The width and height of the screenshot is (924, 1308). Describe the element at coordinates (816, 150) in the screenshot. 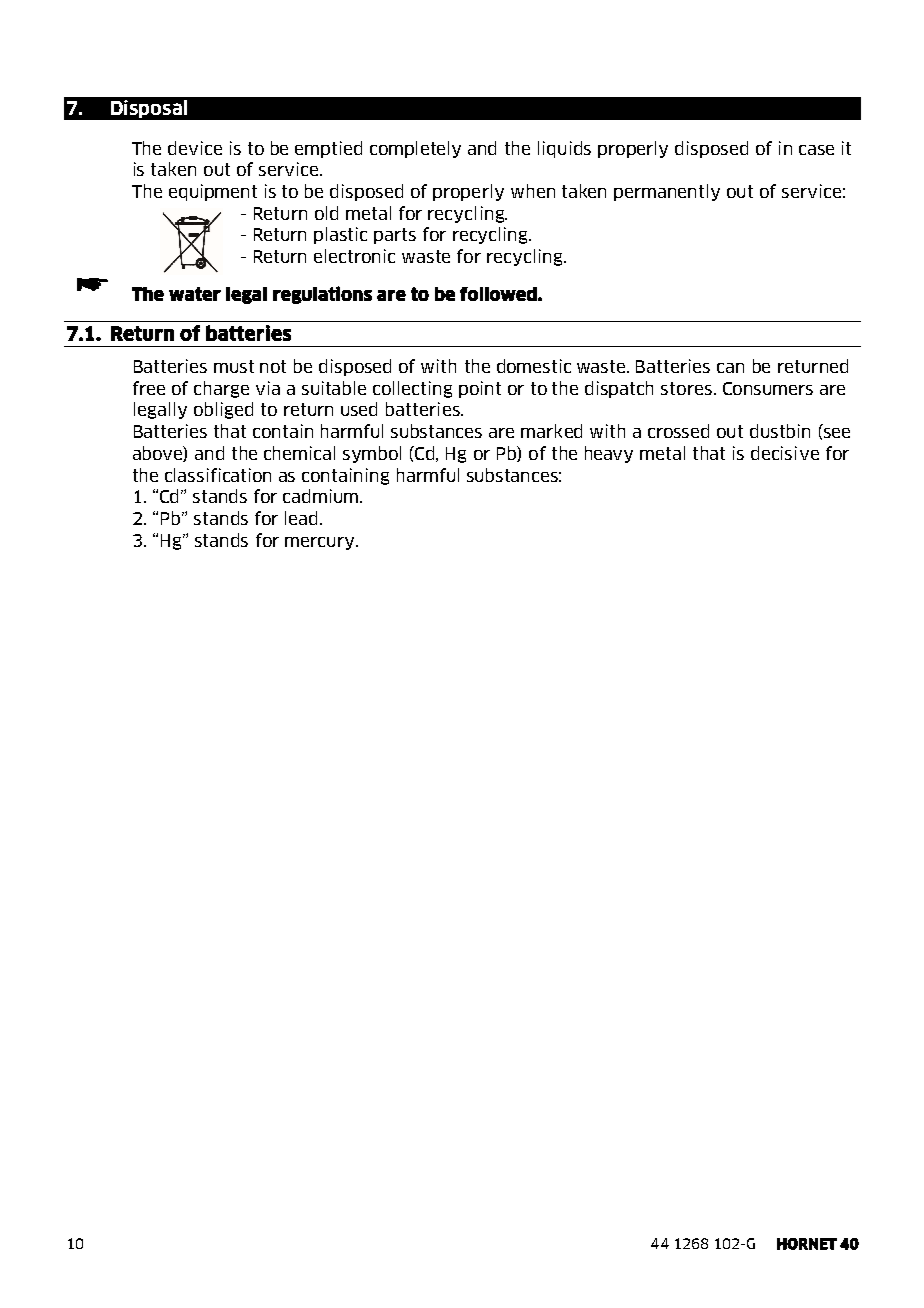

I see `case` at that location.
